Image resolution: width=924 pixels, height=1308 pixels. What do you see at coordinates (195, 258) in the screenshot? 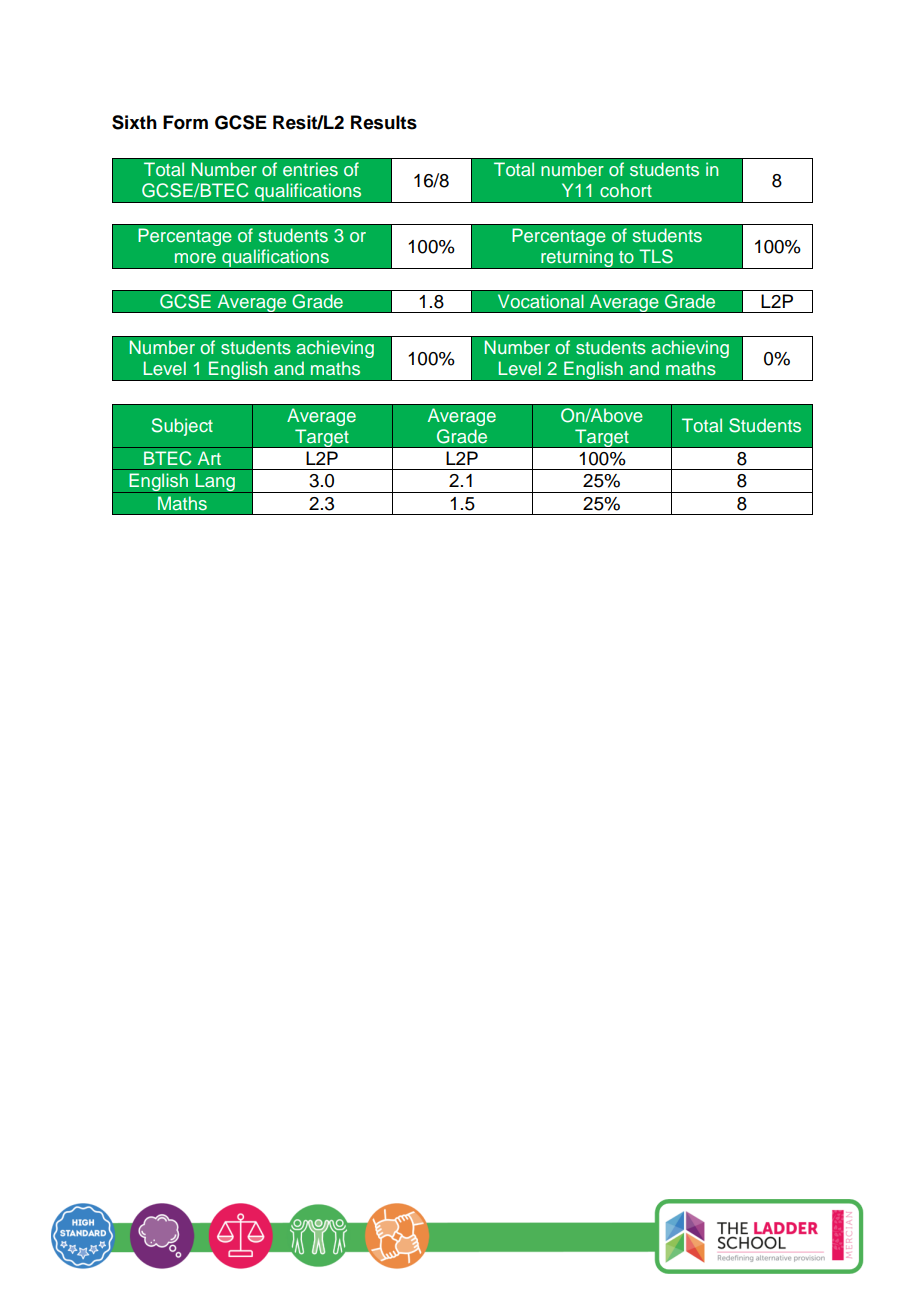
I see `more` at bounding box center [195, 258].
